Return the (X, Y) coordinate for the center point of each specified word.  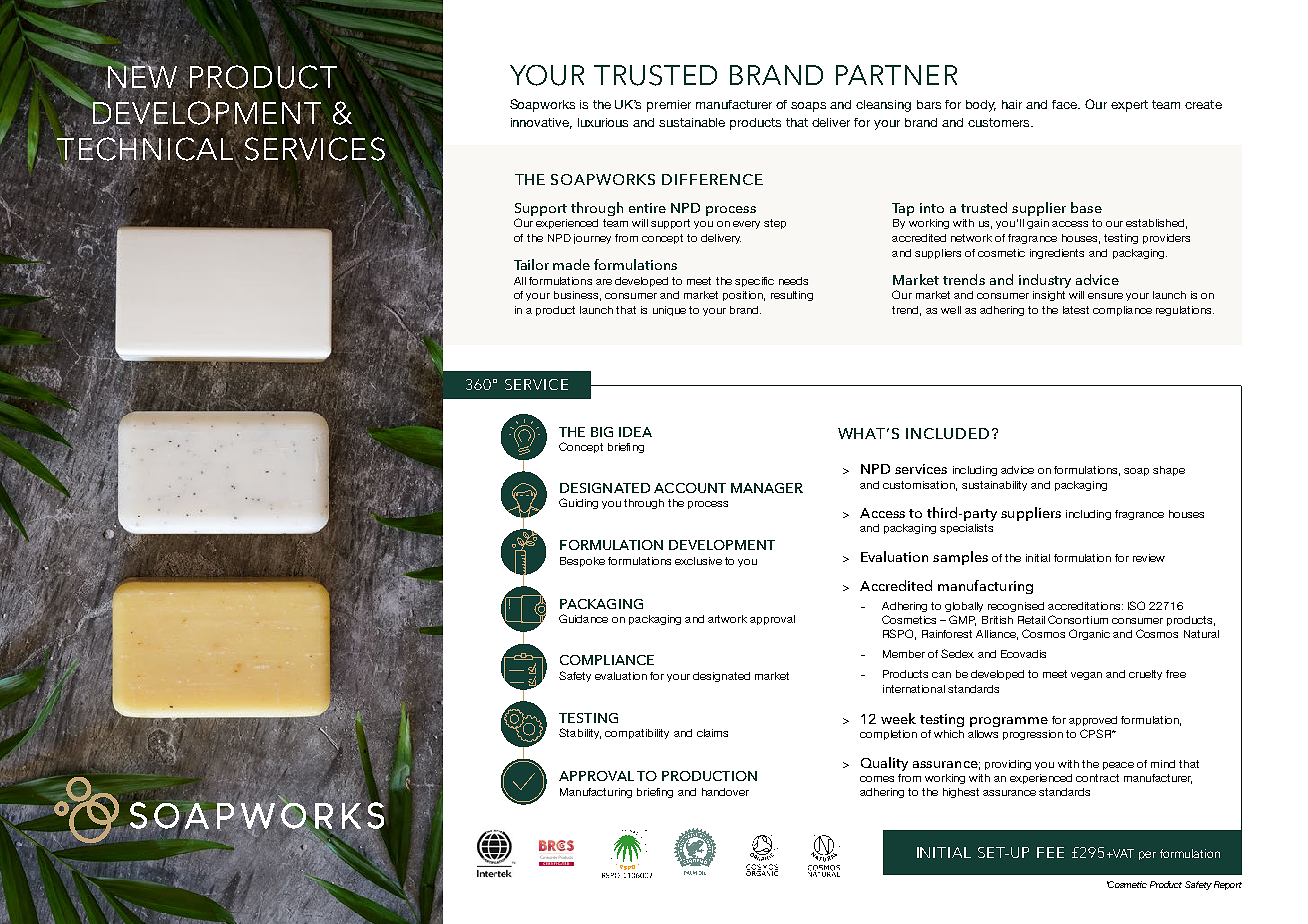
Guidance (583, 618)
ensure (1105, 296)
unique (669, 311)
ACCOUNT (690, 488)
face (1066, 104)
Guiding (578, 503)
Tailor (531, 264)
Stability (580, 733)
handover (725, 792)
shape (1169, 471)
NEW (141, 77)
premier (669, 106)
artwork (727, 619)
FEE (1050, 852)
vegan (1086, 676)
